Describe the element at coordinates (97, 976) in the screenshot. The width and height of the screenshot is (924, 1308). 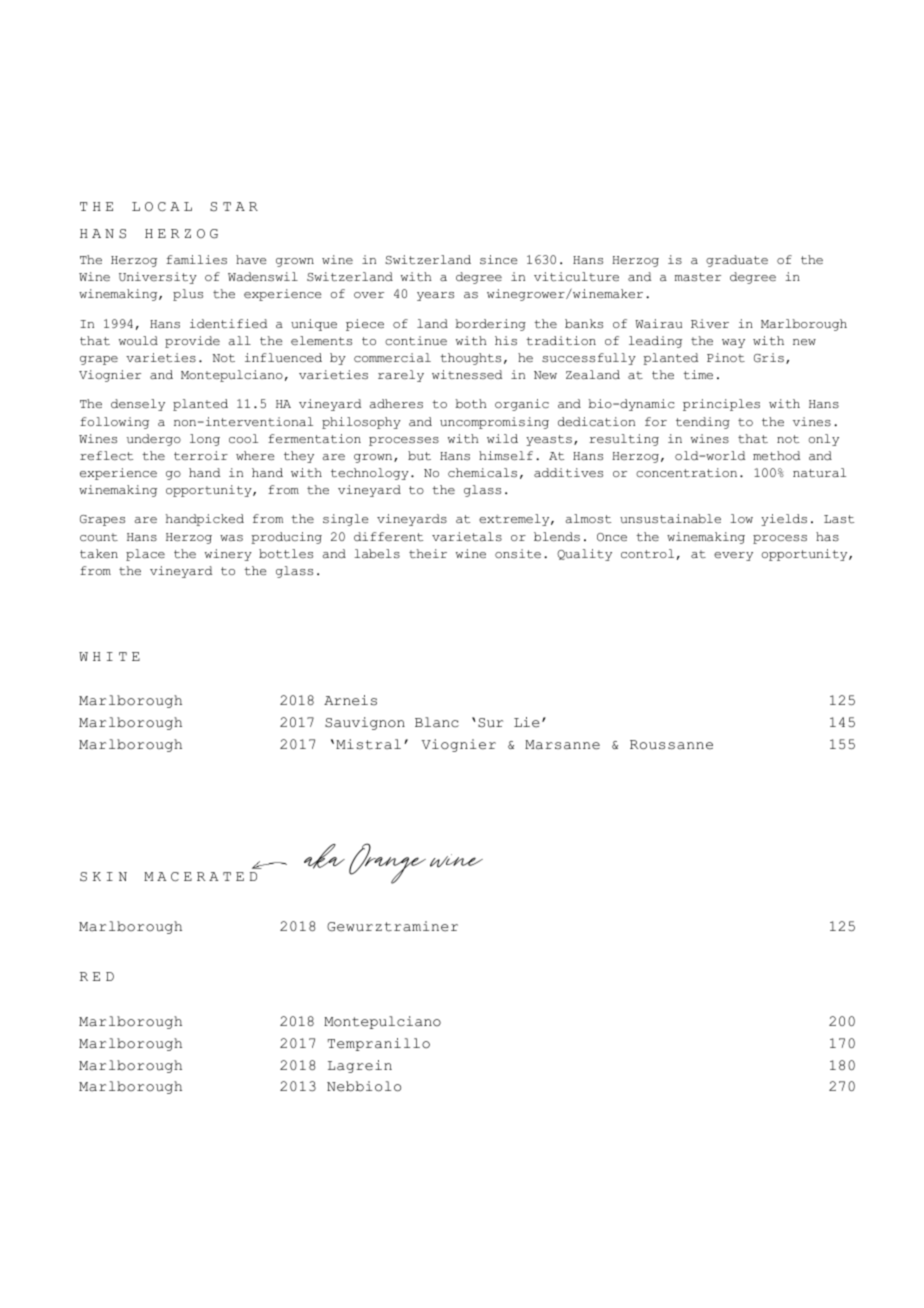
I see `RED` at that location.
